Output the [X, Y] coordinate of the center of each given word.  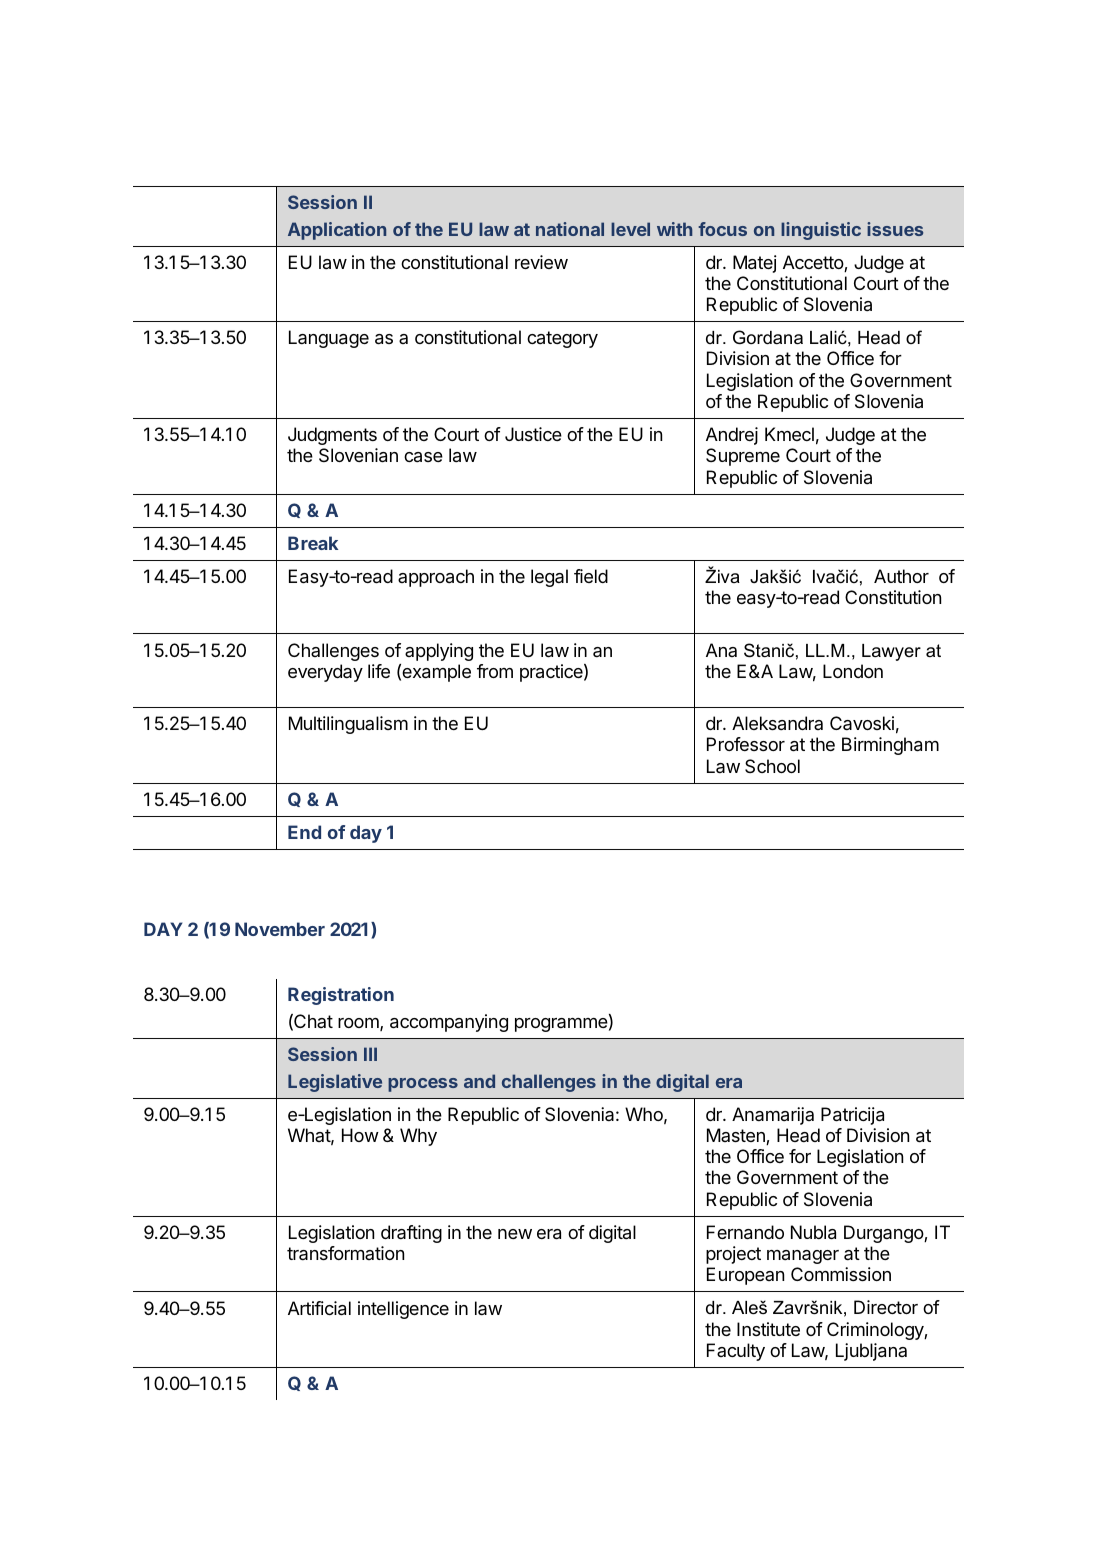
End [304, 832]
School [772, 766]
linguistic [821, 231]
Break [313, 543]
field [591, 576]
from [495, 671]
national [570, 229]
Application [337, 231]
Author [901, 576]
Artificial [319, 1308]
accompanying [449, 1023]
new [515, 1234]
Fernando [745, 1232]
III [370, 1054]
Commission [841, 1274]
